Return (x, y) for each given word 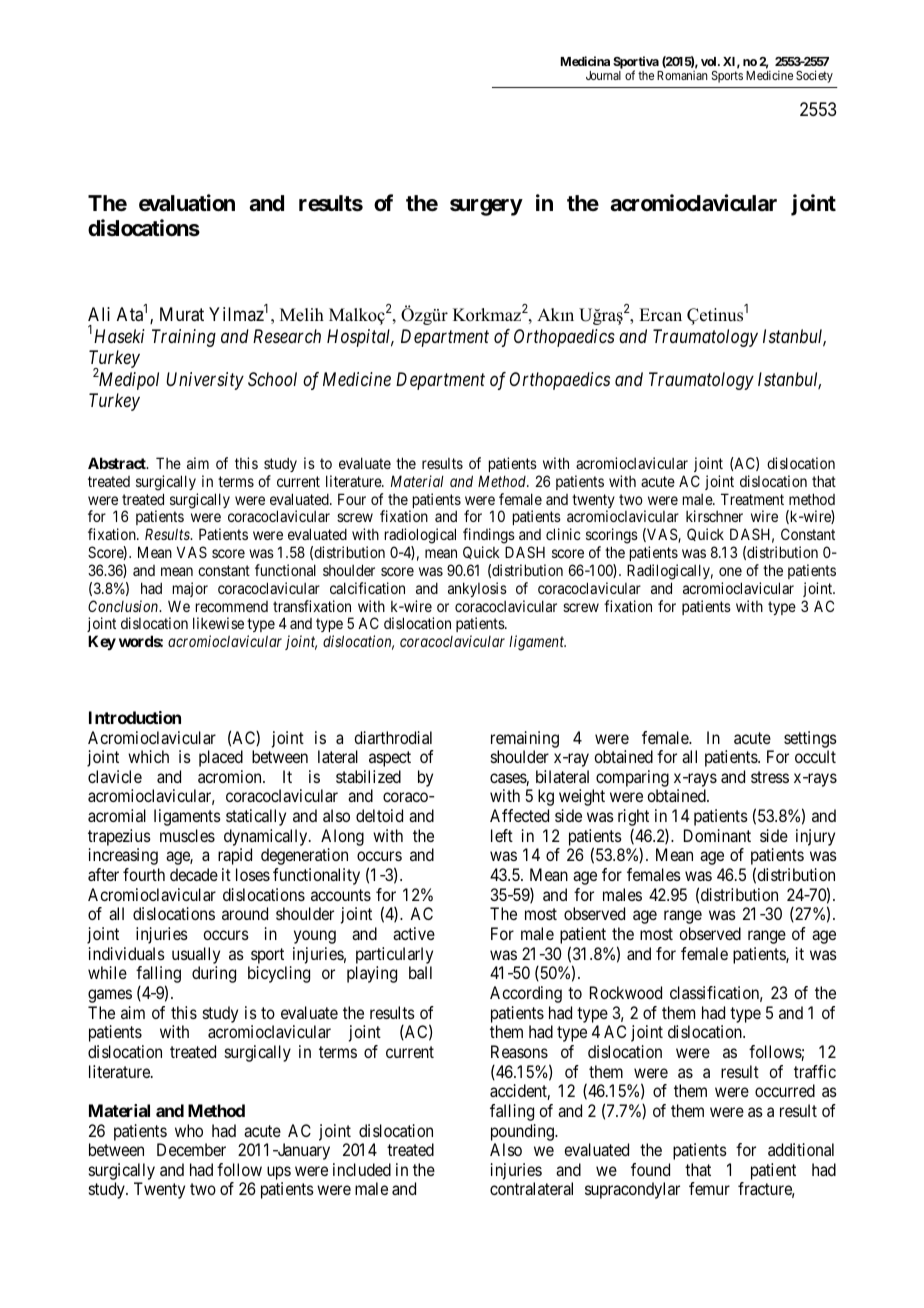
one (730, 571)
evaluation (187, 203)
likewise (218, 623)
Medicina (585, 61)
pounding (524, 1132)
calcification (367, 588)
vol (710, 61)
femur (709, 1188)
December (191, 1149)
